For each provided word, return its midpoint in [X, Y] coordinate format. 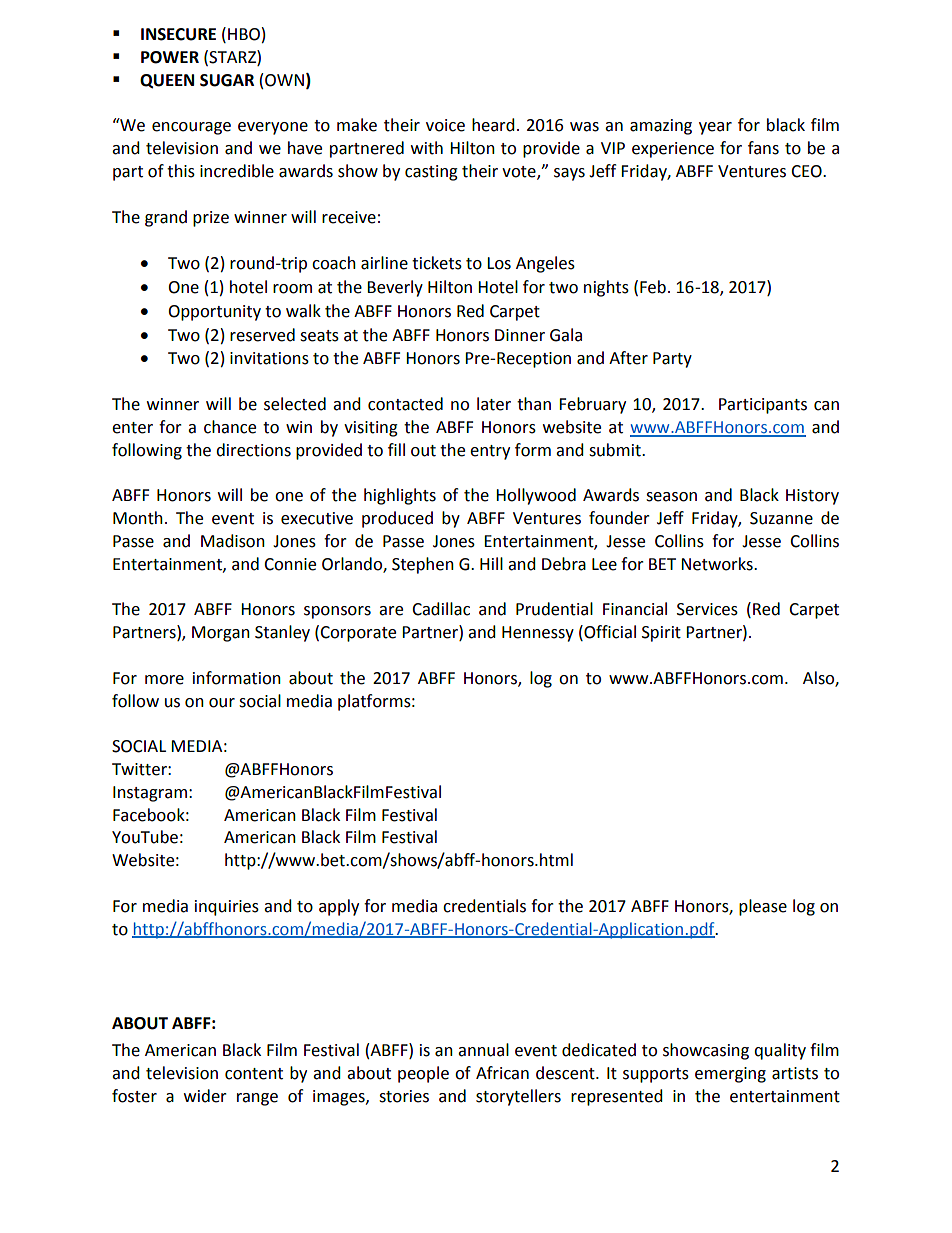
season [671, 497]
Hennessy [538, 634]
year [715, 128]
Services [707, 609]
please [763, 907]
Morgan [221, 634]
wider [205, 1096]
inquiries [227, 908]
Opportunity [214, 313]
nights [606, 288]
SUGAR [227, 80]
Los [499, 263]
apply [339, 907]
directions [253, 450]
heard [493, 125]
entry [490, 452]
